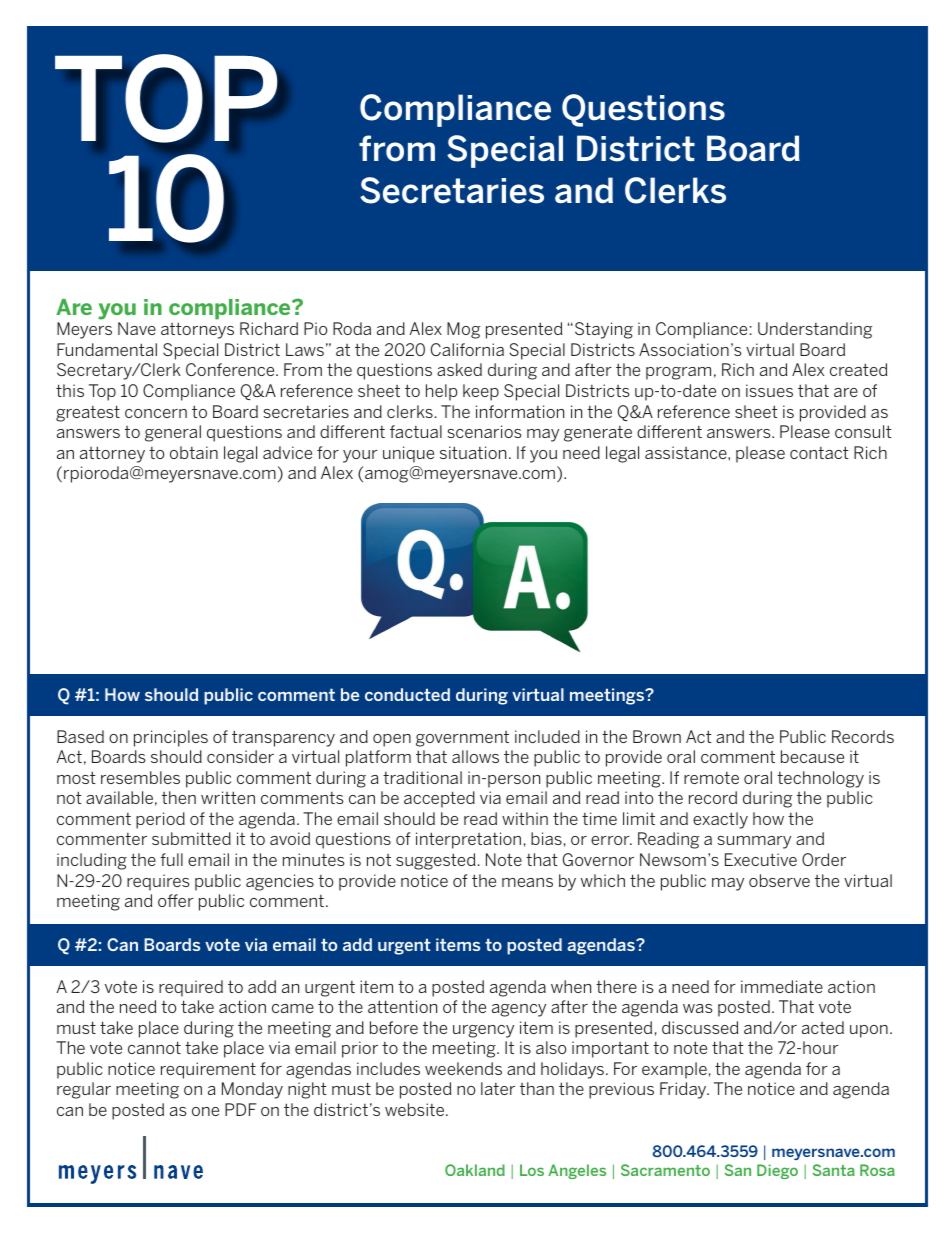 The image size is (952, 1233). I want to click on because, so click(812, 756).
